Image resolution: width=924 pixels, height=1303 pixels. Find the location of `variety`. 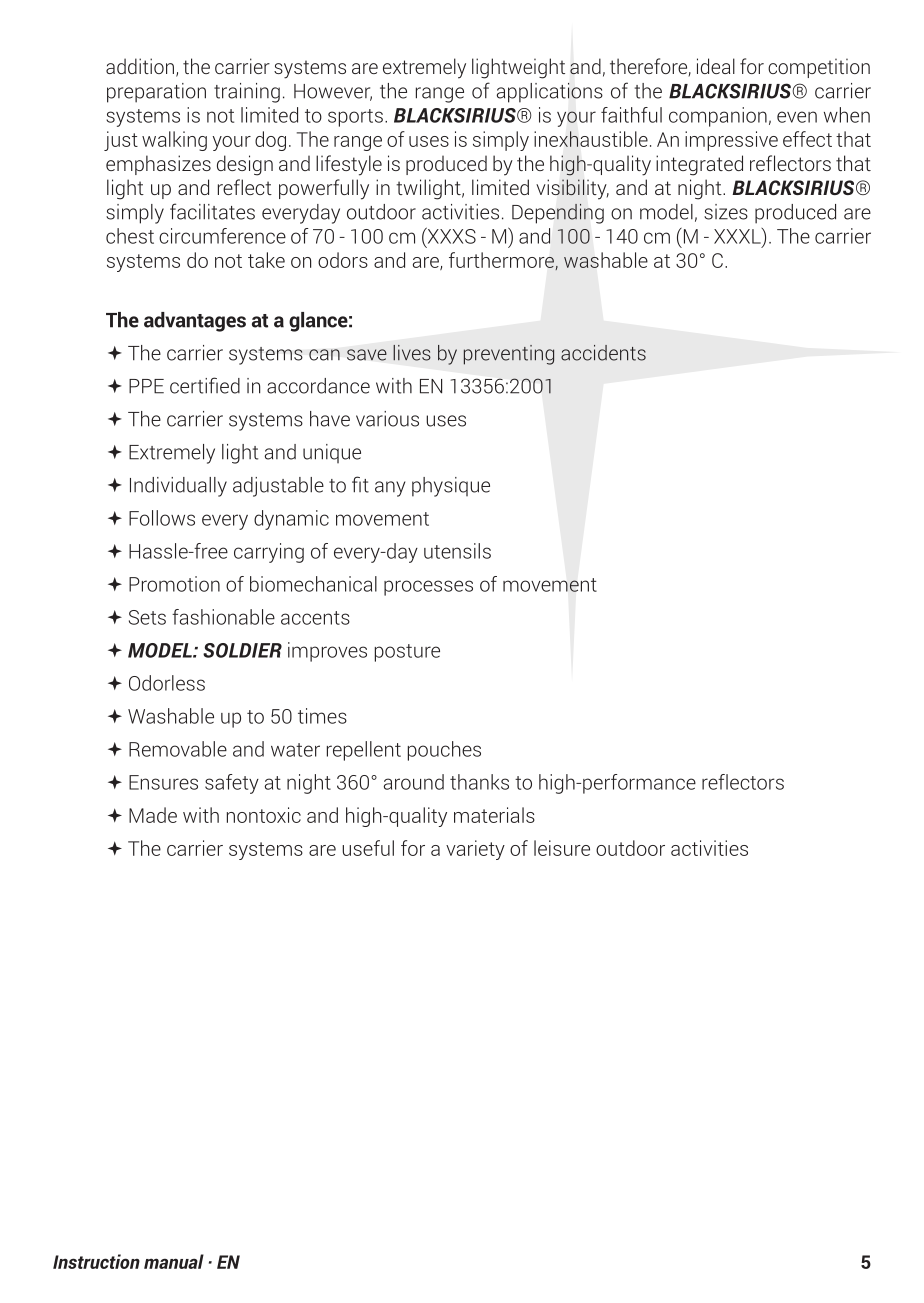

variety is located at coordinates (475, 850).
